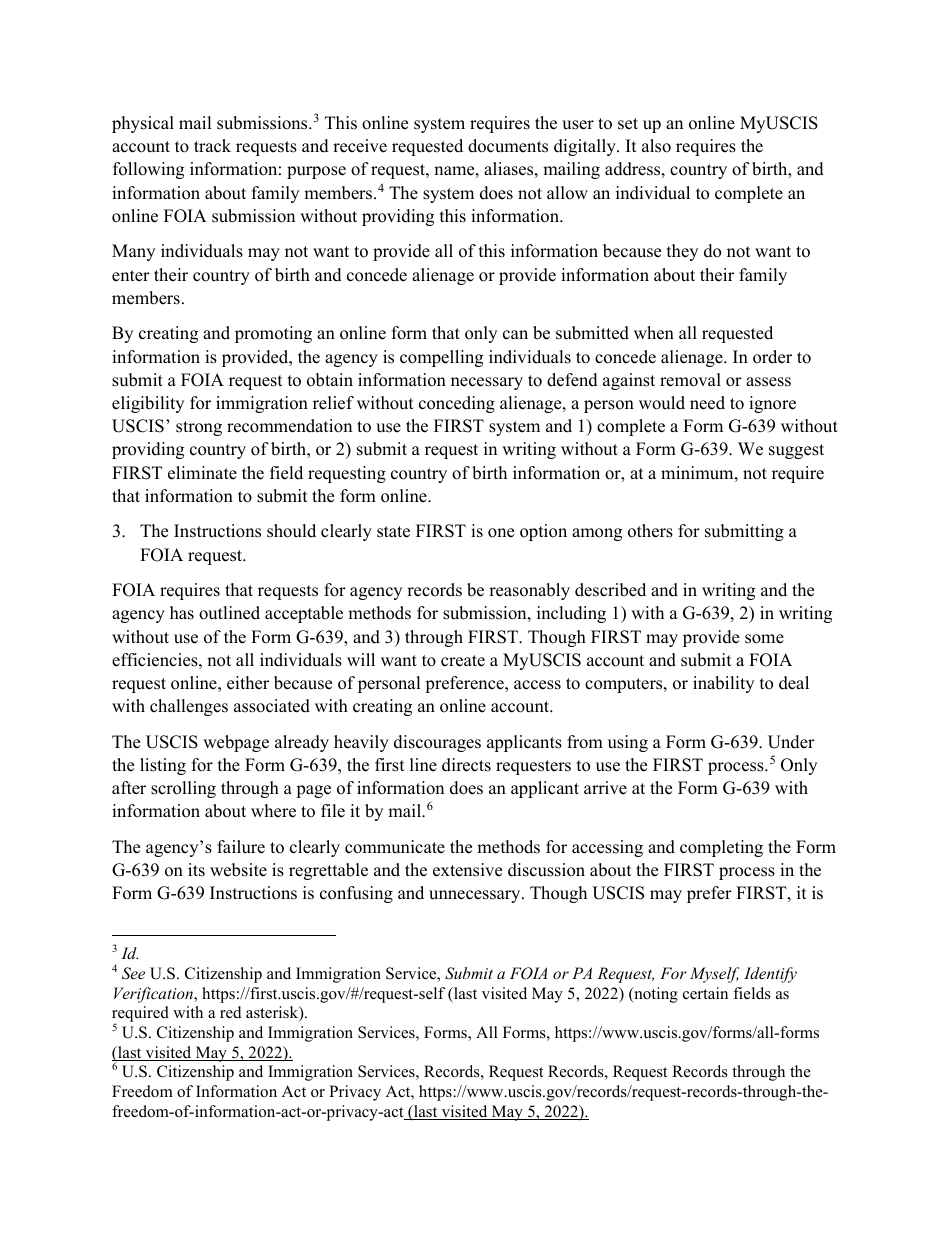 The image size is (952, 1233). What do you see at coordinates (508, 146) in the image?
I see `documents` at bounding box center [508, 146].
